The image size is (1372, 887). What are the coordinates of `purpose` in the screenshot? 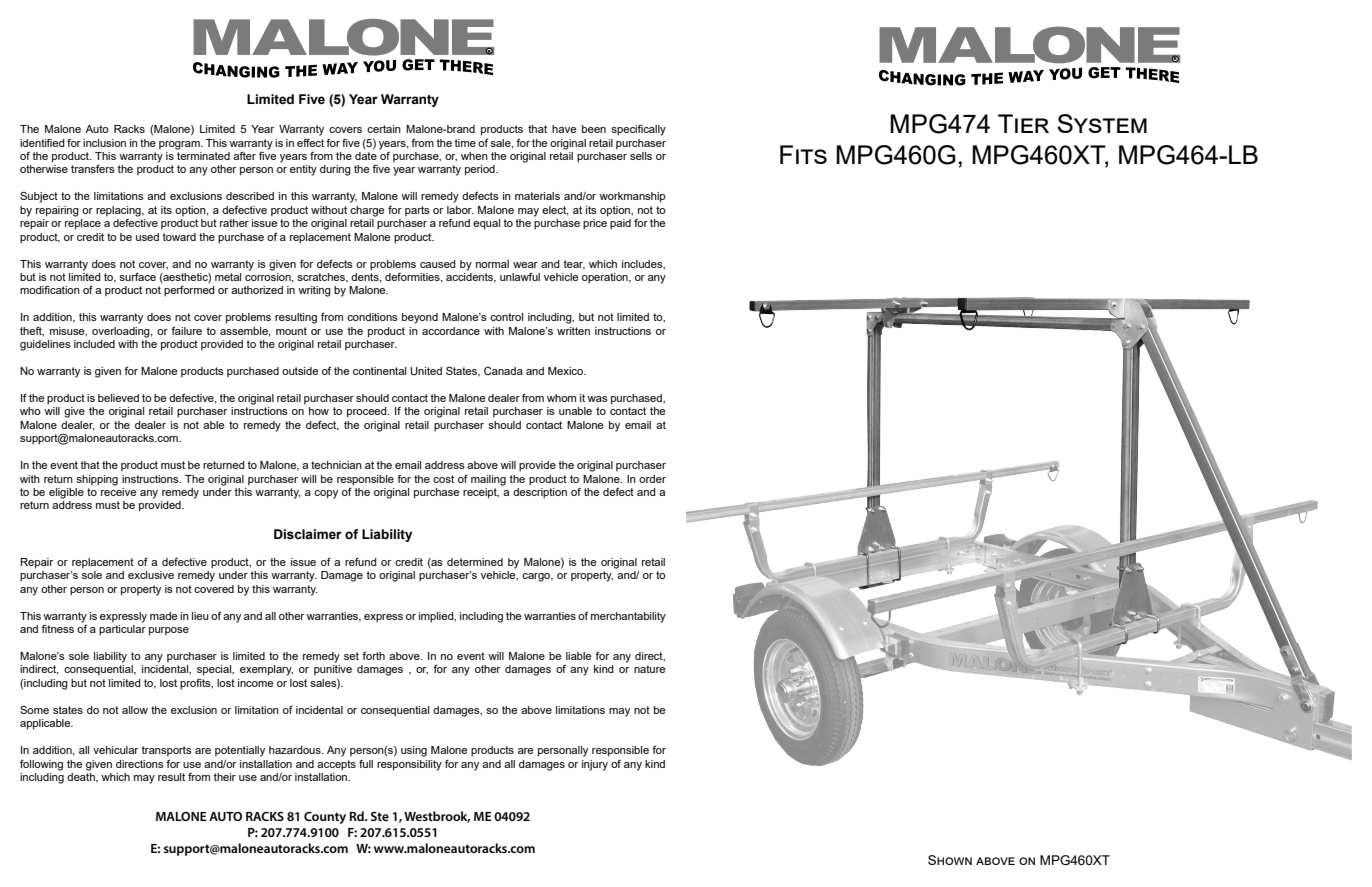 It's located at (169, 631).
